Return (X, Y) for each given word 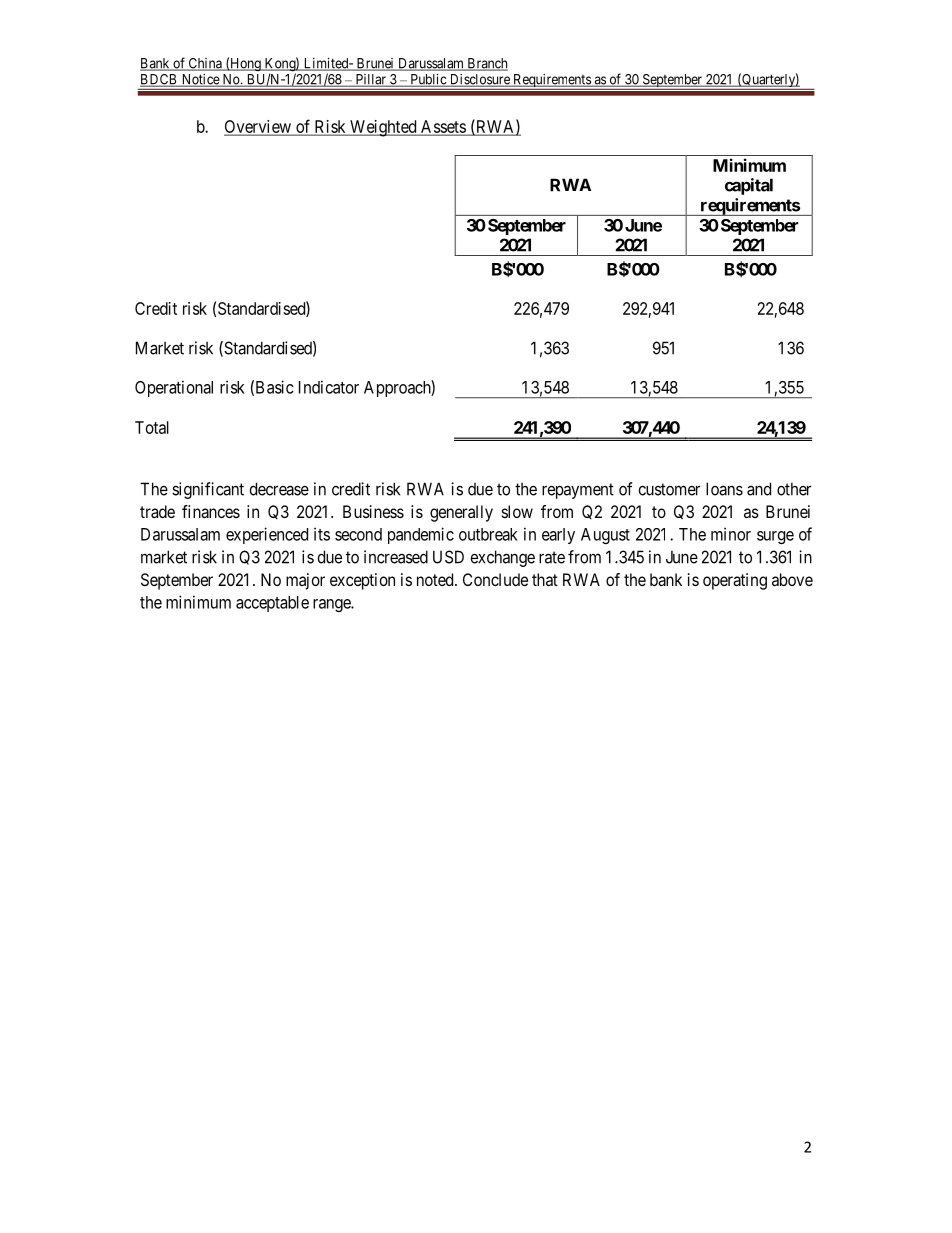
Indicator (329, 387)
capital (749, 186)
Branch (486, 64)
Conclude (495, 579)
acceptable (272, 604)
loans (724, 489)
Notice (200, 80)
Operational (174, 388)
